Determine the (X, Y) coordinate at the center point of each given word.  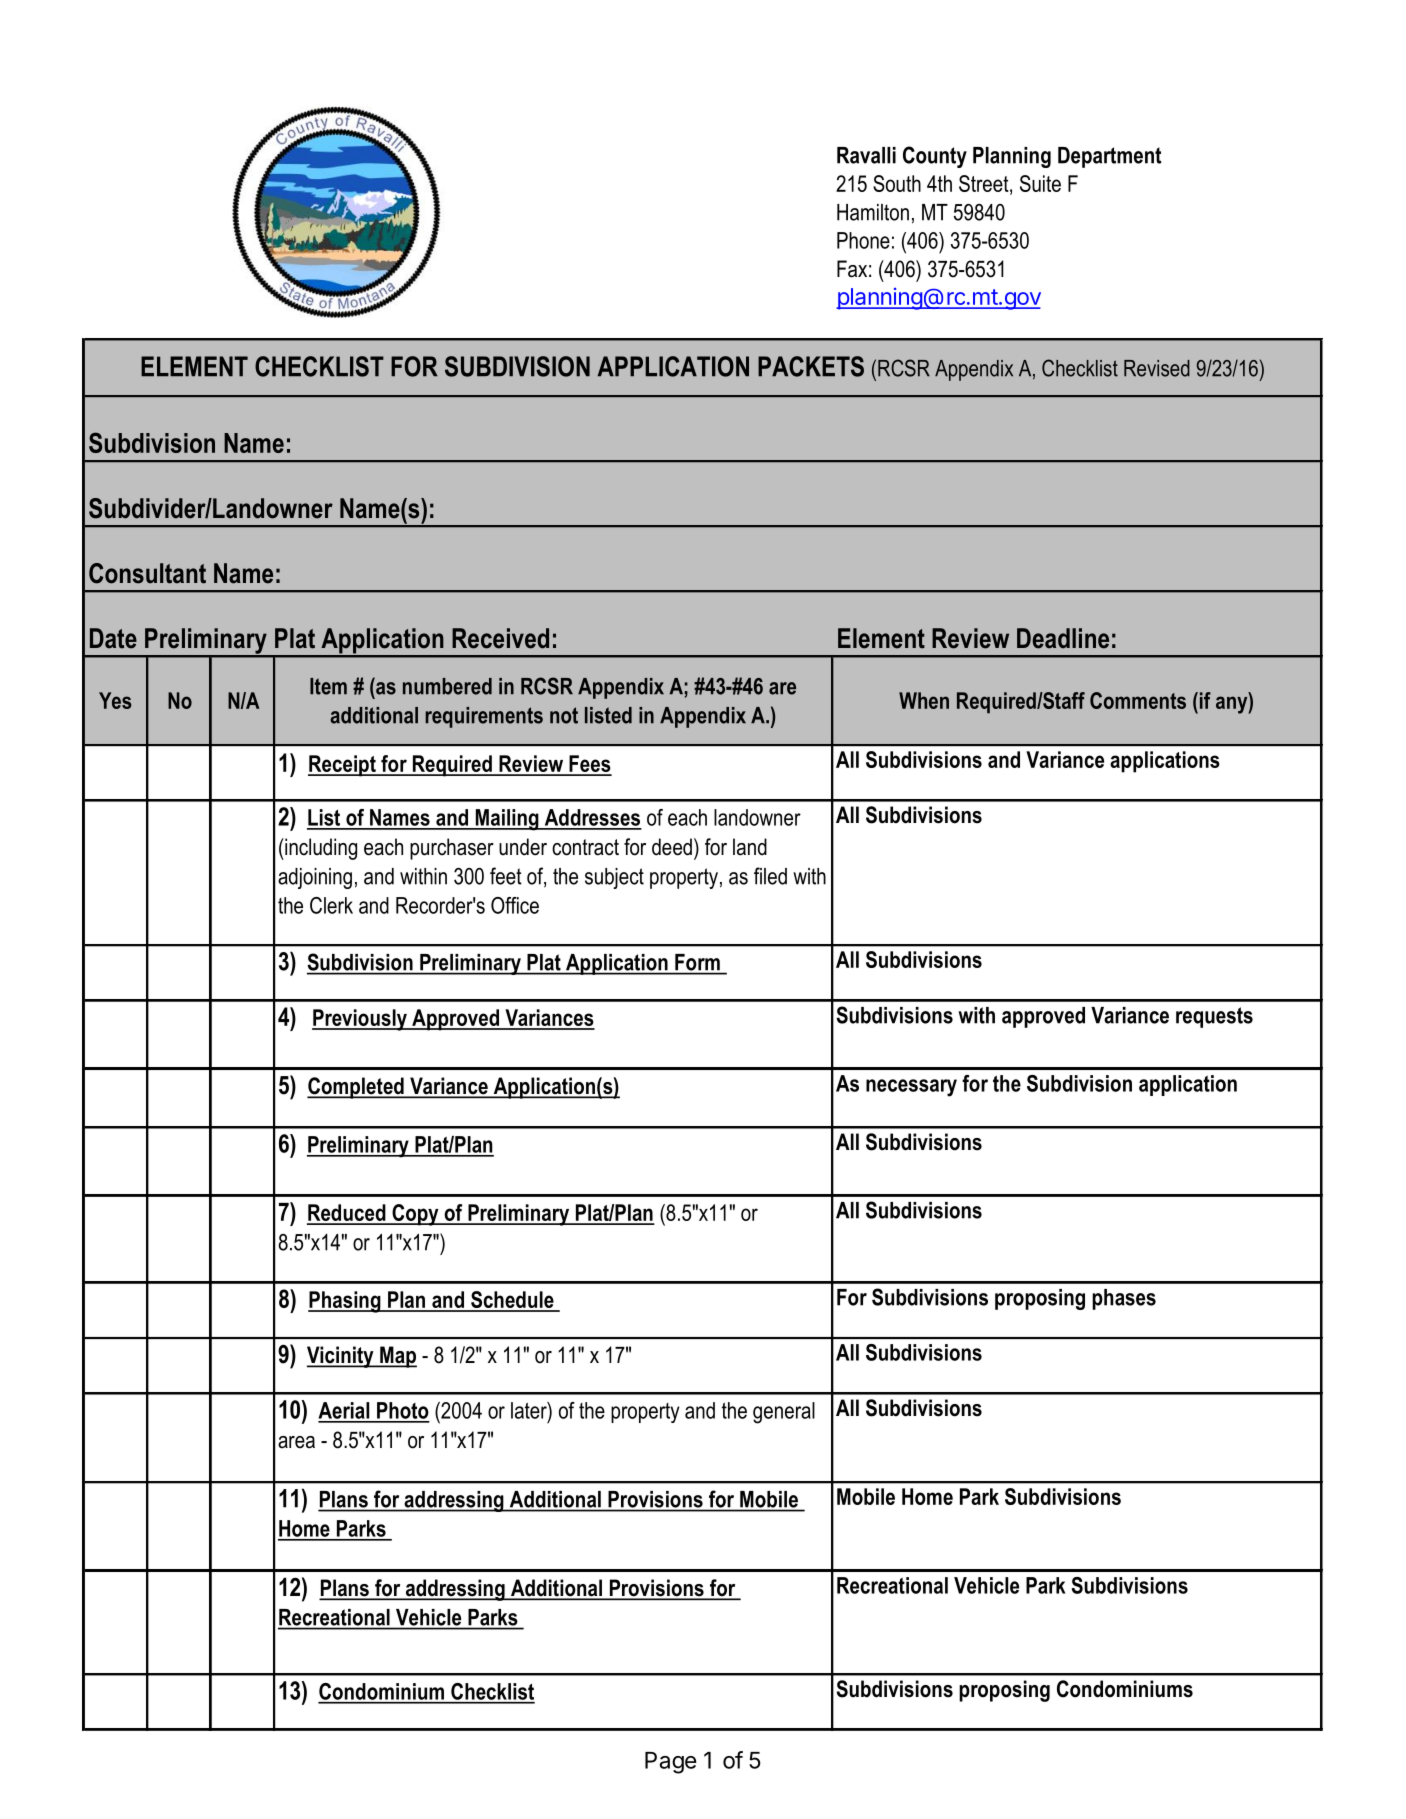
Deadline (1063, 638)
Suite (1040, 183)
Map (397, 1357)
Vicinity (341, 1357)
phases (1124, 1299)
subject (614, 878)
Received (500, 638)
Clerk (331, 905)
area (296, 1442)
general (784, 1413)
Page (671, 1763)
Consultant (147, 573)
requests (1214, 1017)
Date (113, 638)
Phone (863, 240)
